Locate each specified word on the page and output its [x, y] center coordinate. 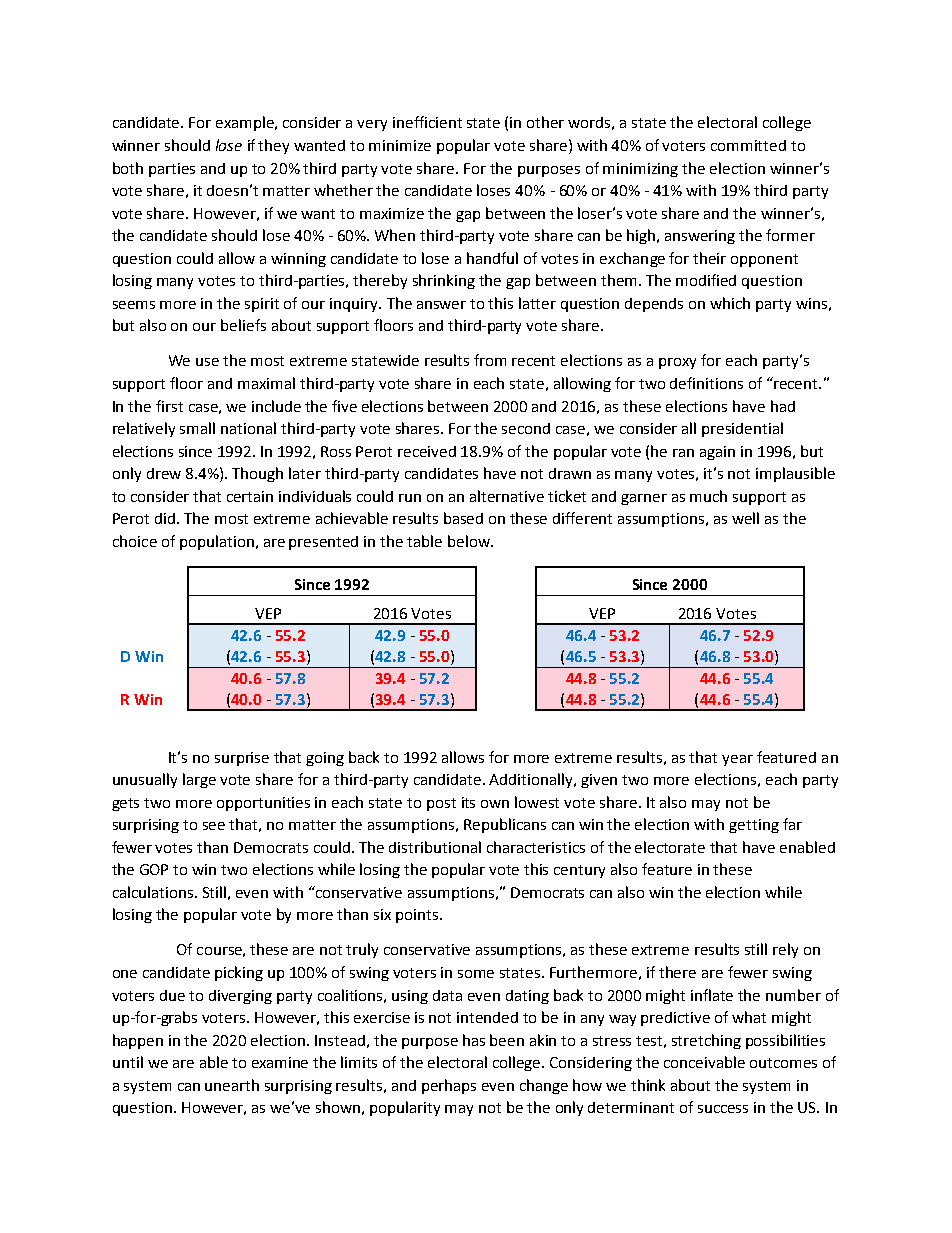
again [717, 453]
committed [748, 145]
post [441, 804]
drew [164, 473]
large [199, 780]
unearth [232, 1085]
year [737, 760]
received [427, 451]
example [246, 123]
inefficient [427, 122]
